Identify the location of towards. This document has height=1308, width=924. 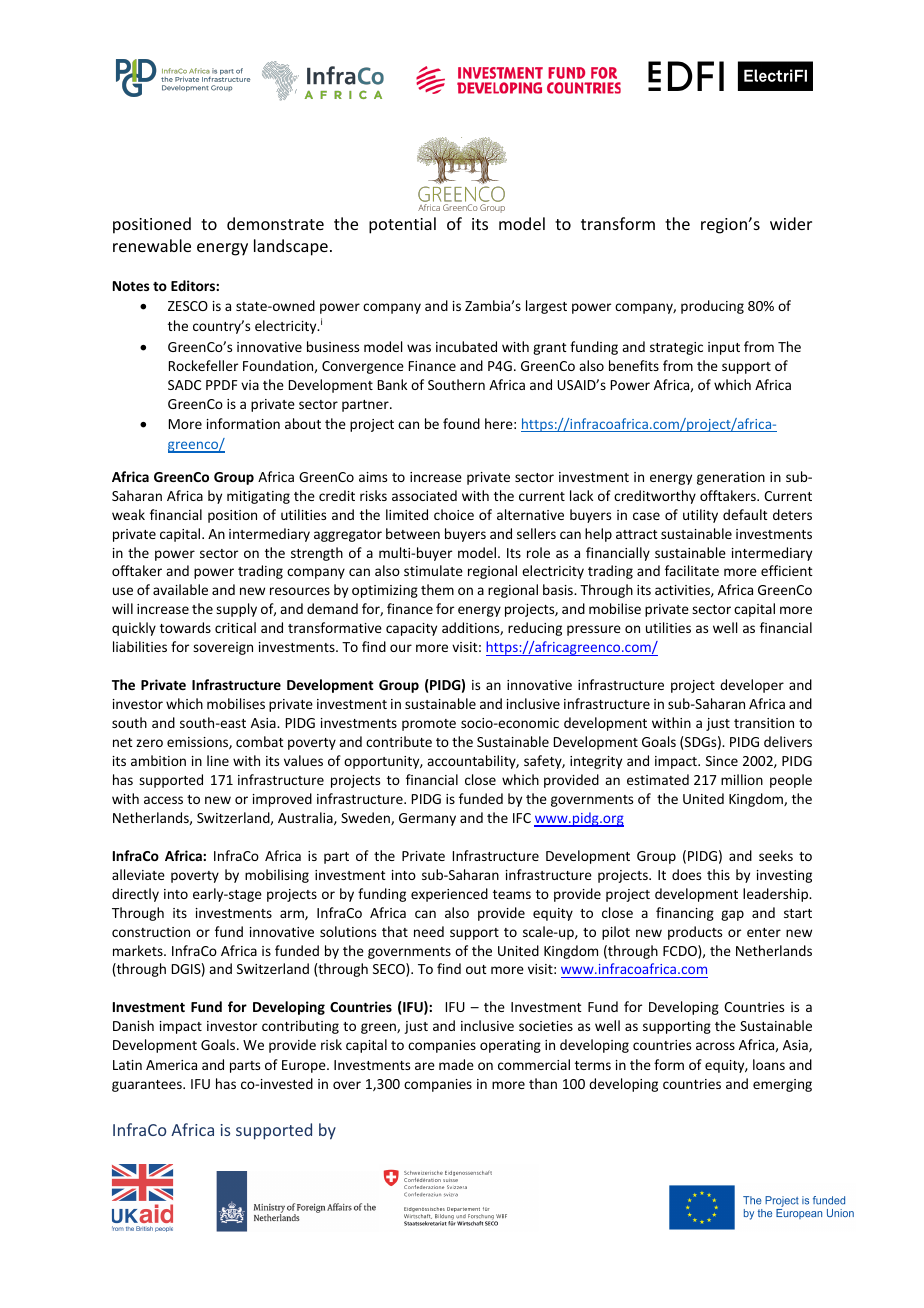
(185, 627).
